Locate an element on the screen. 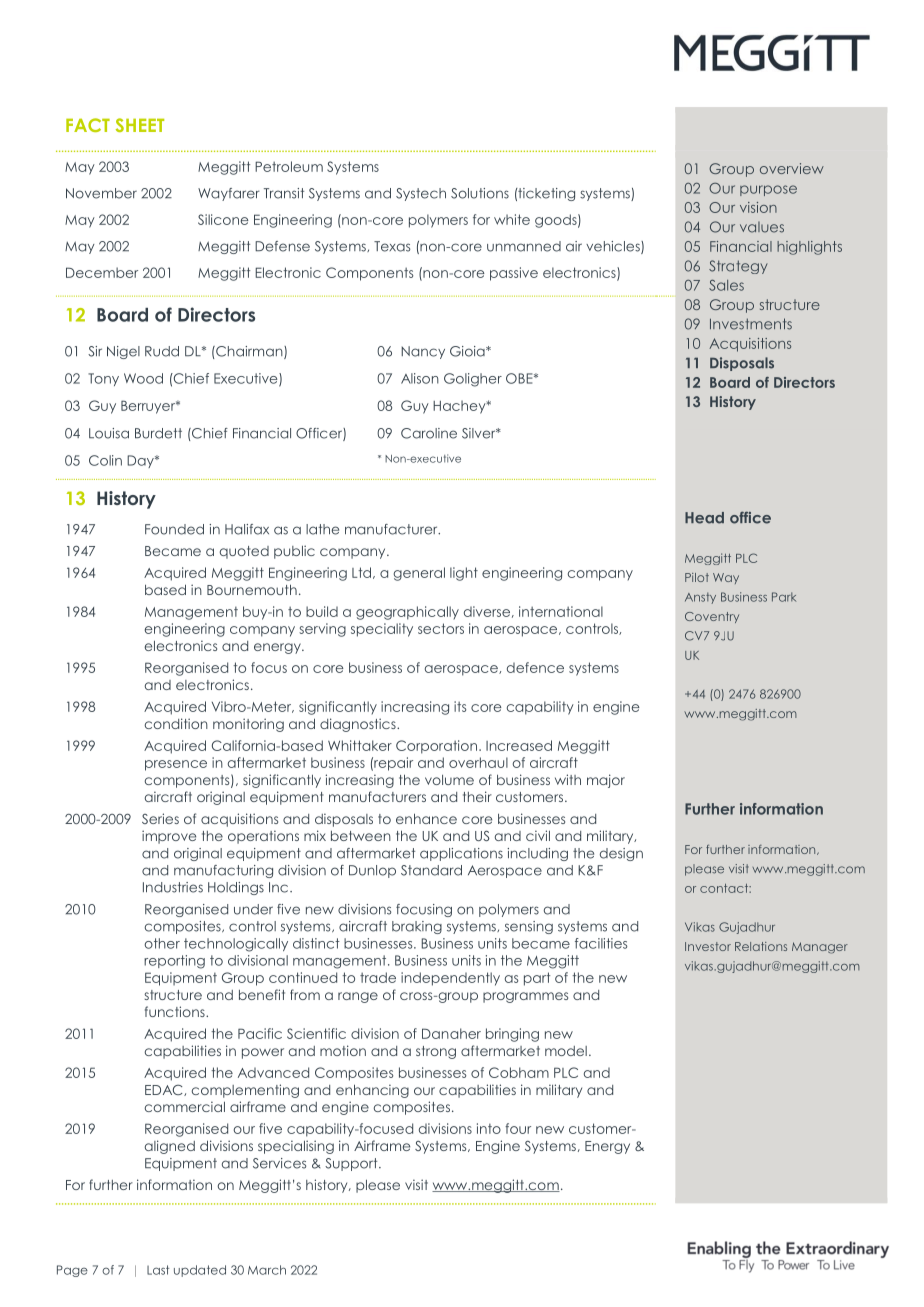 This screenshot has height=1307, width=924. Investor is located at coordinates (708, 946).
